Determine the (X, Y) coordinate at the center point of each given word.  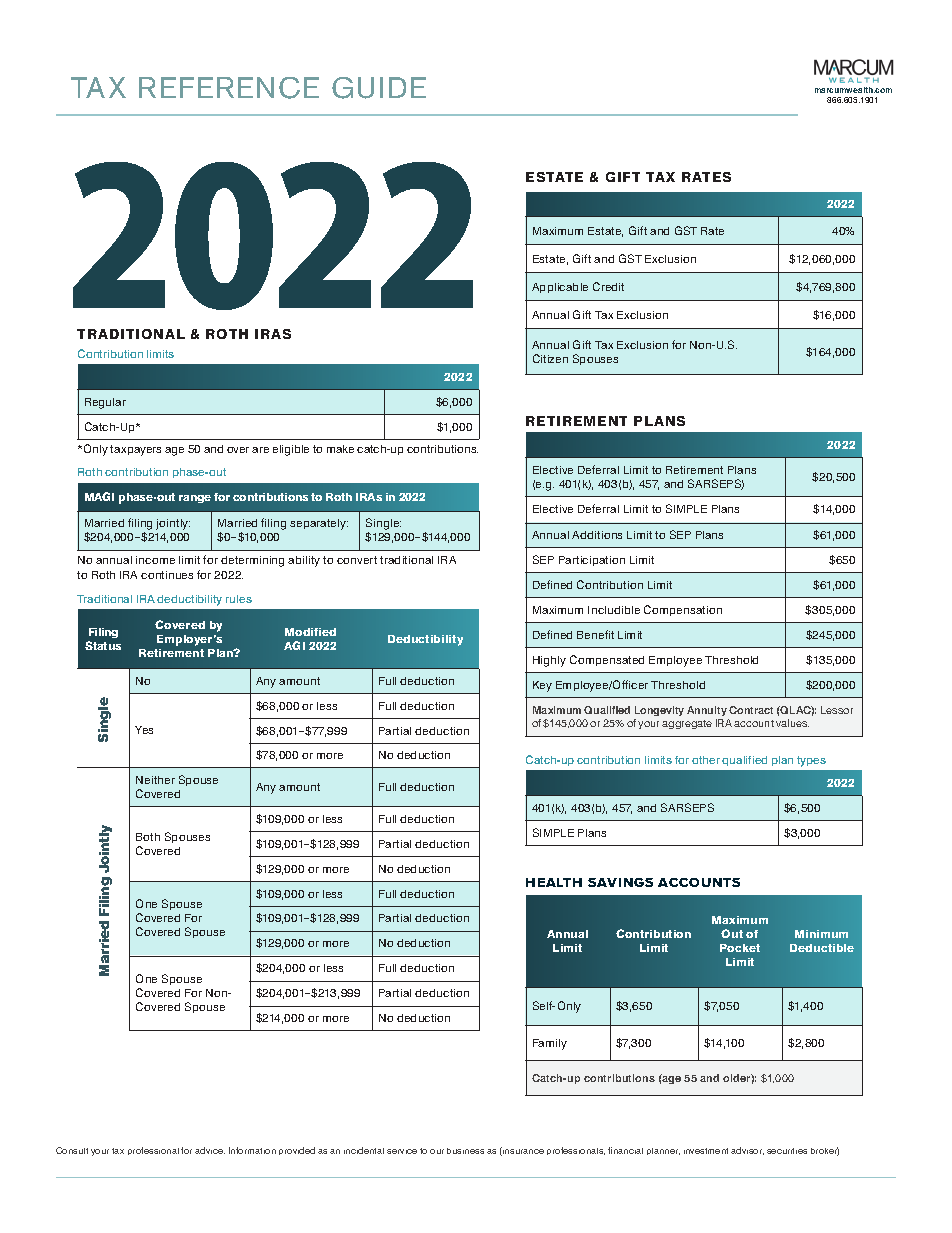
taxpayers (135, 450)
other (706, 760)
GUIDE (379, 88)
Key (542, 686)
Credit (608, 286)
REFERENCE (229, 88)
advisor (747, 1151)
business (465, 1151)
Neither (155, 780)
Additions (597, 535)
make (340, 449)
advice (210, 1150)
